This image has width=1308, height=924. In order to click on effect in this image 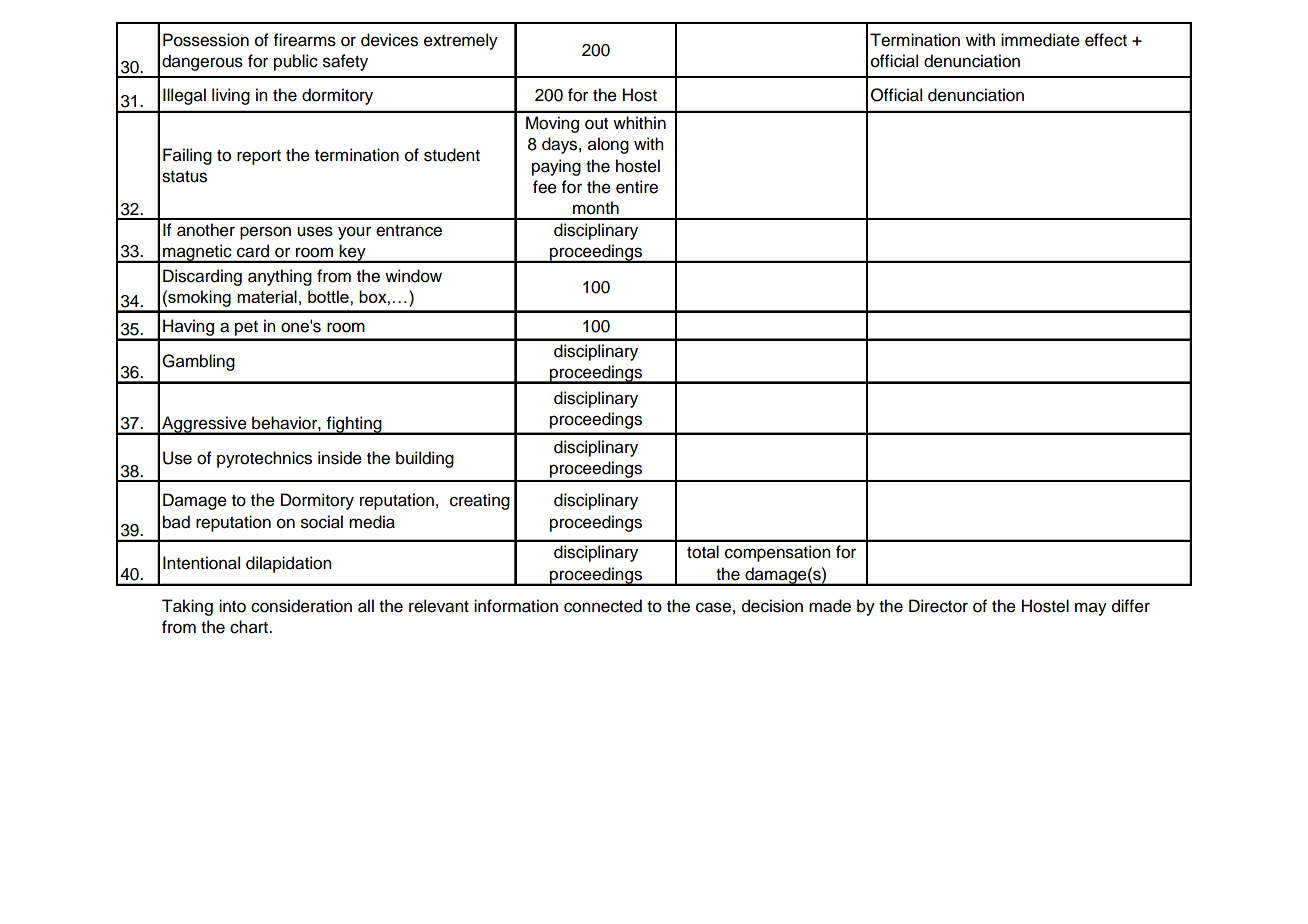, I will do `click(1106, 40)`.
